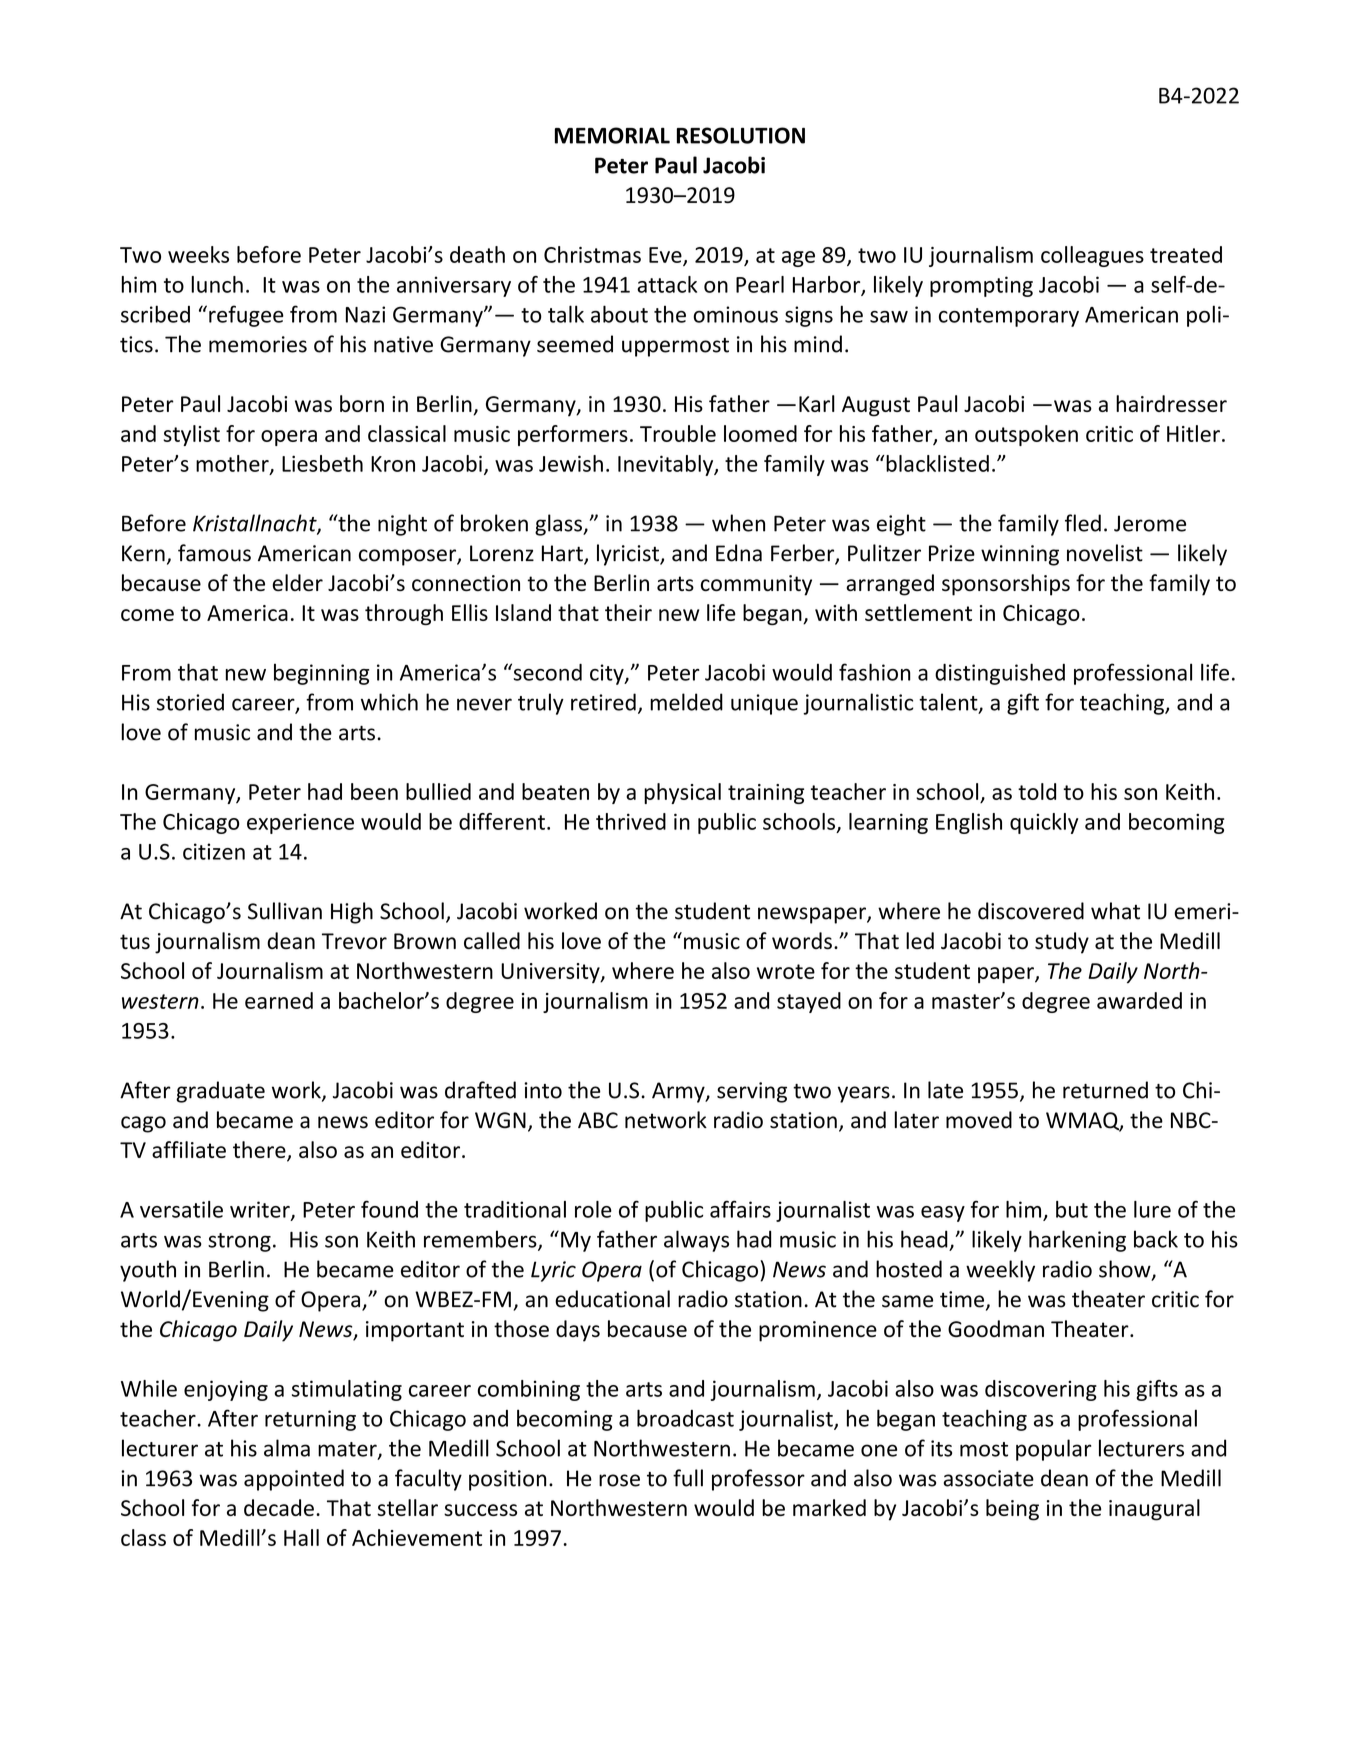 This page has height=1760, width=1360. Describe the element at coordinates (738, 523) in the page. I see `when` at that location.
